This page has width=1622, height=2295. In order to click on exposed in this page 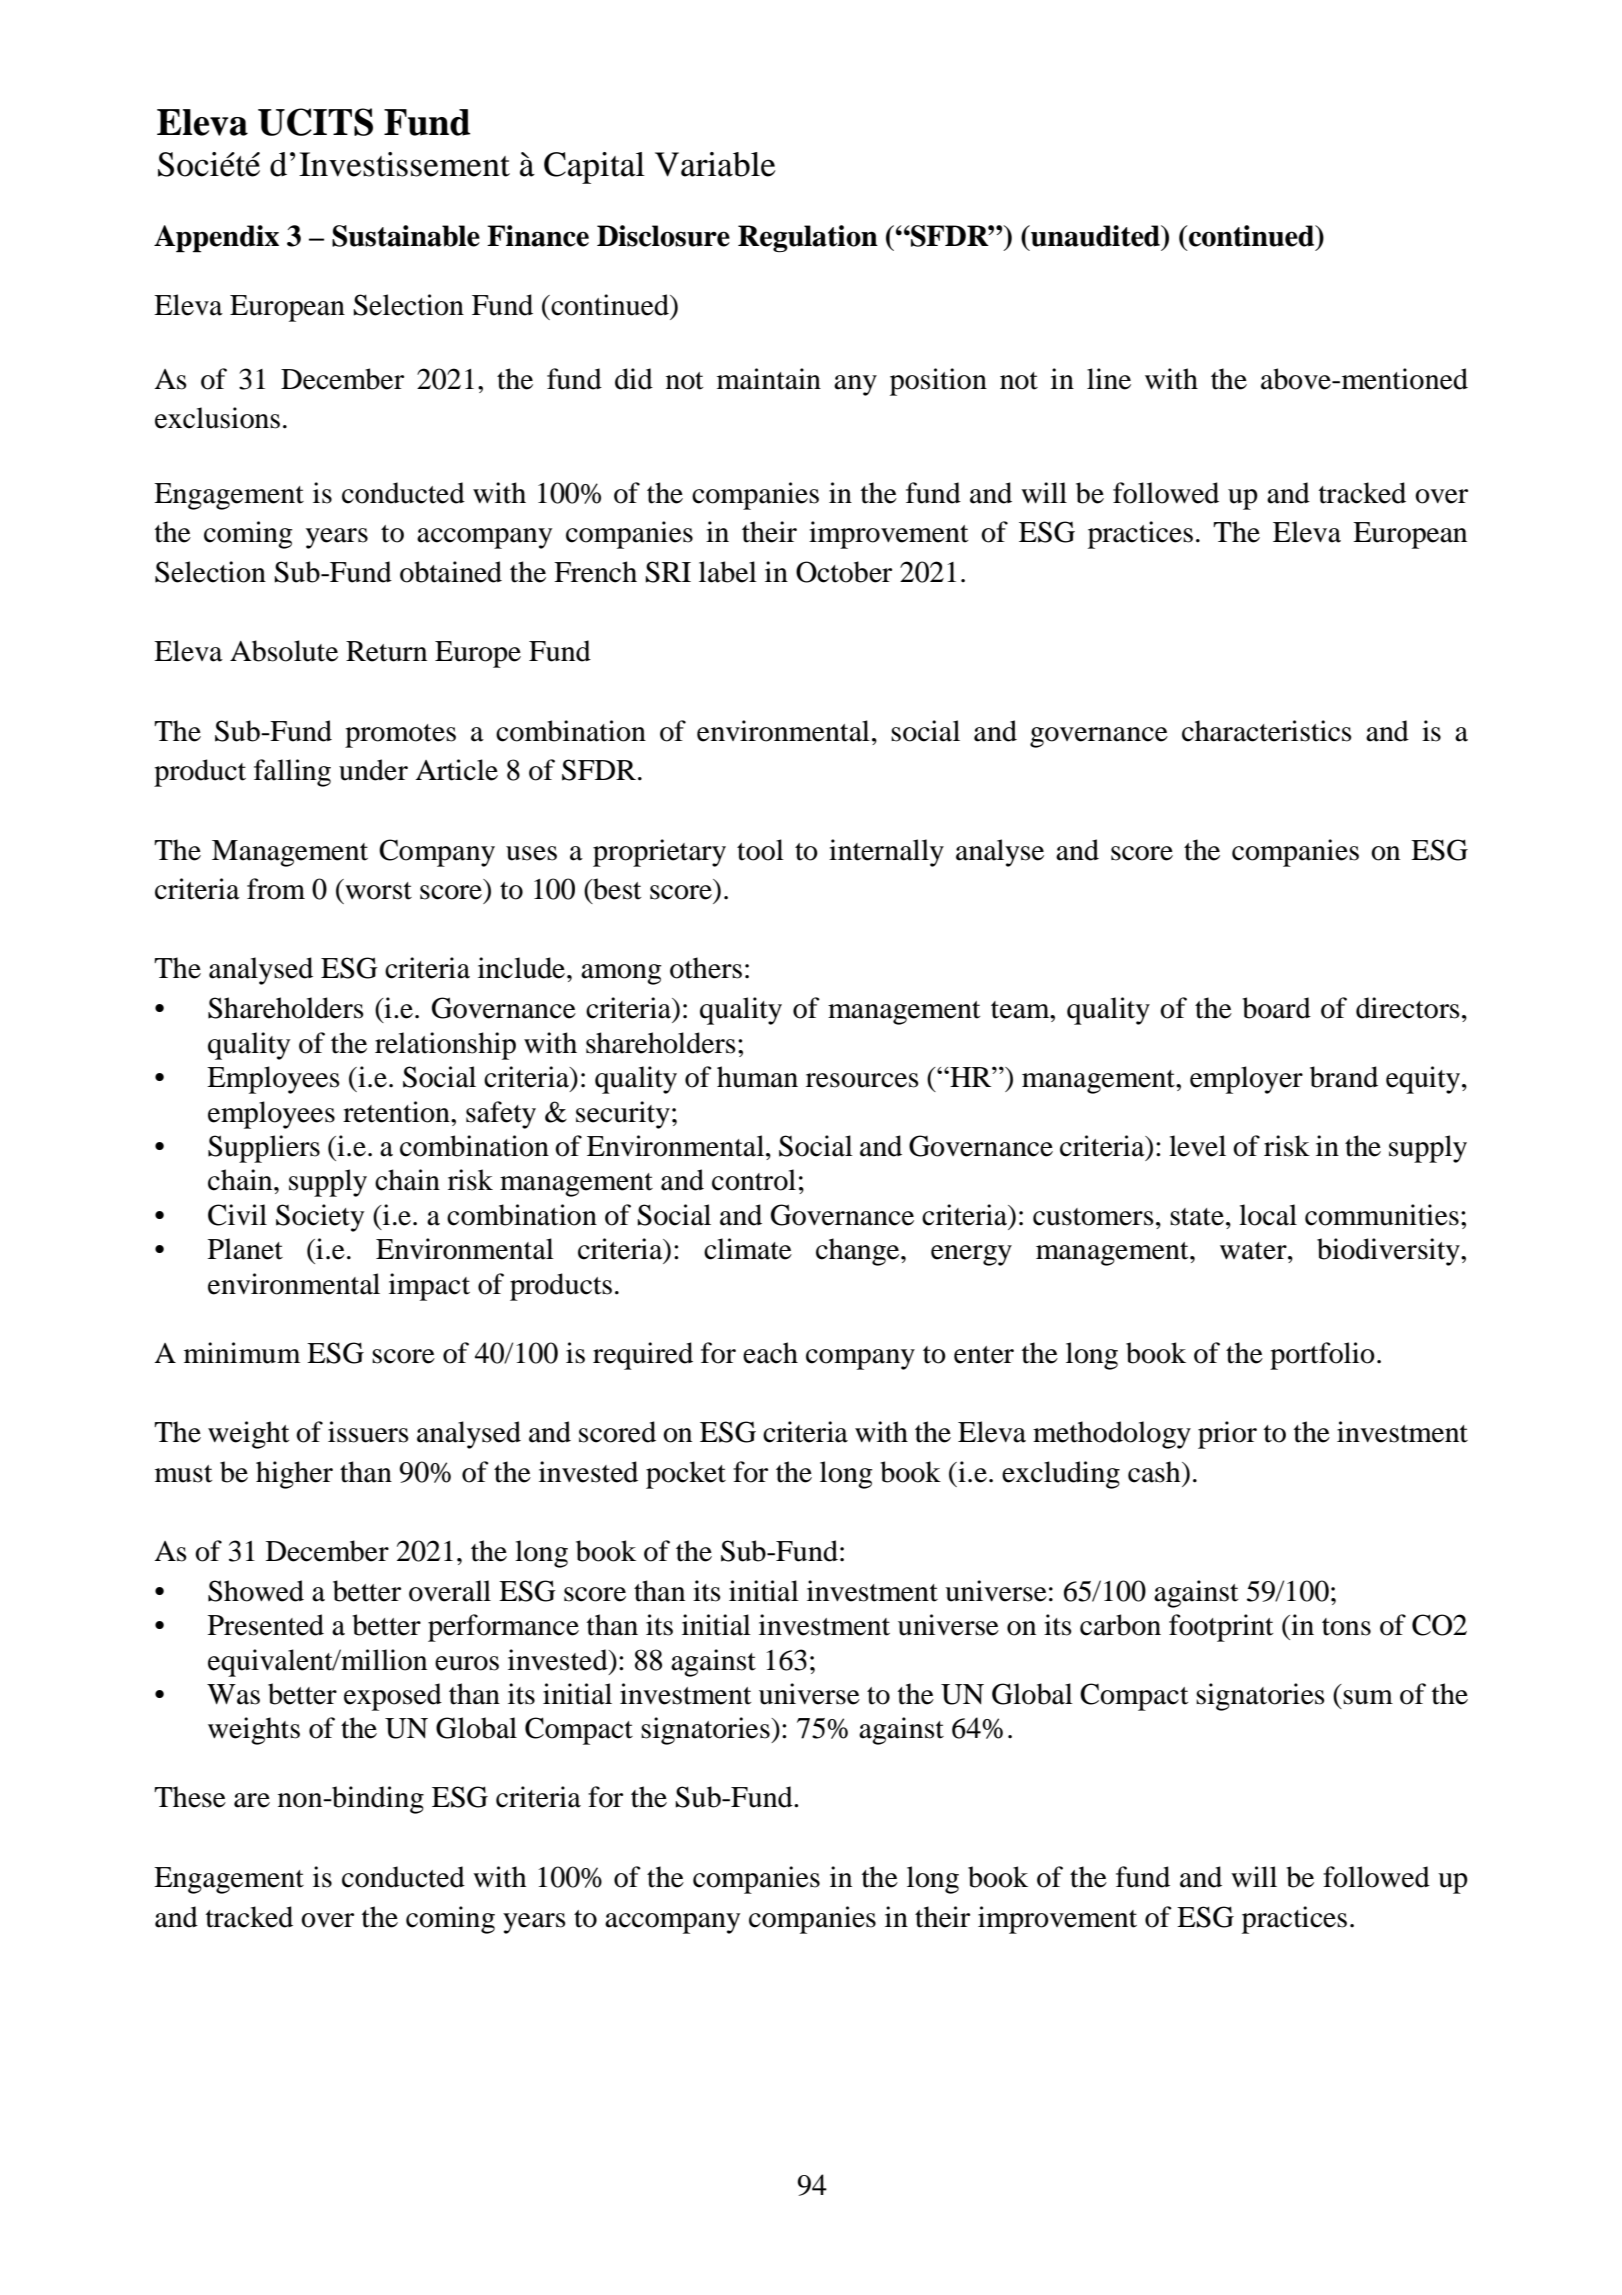, I will do `click(393, 1697)`.
